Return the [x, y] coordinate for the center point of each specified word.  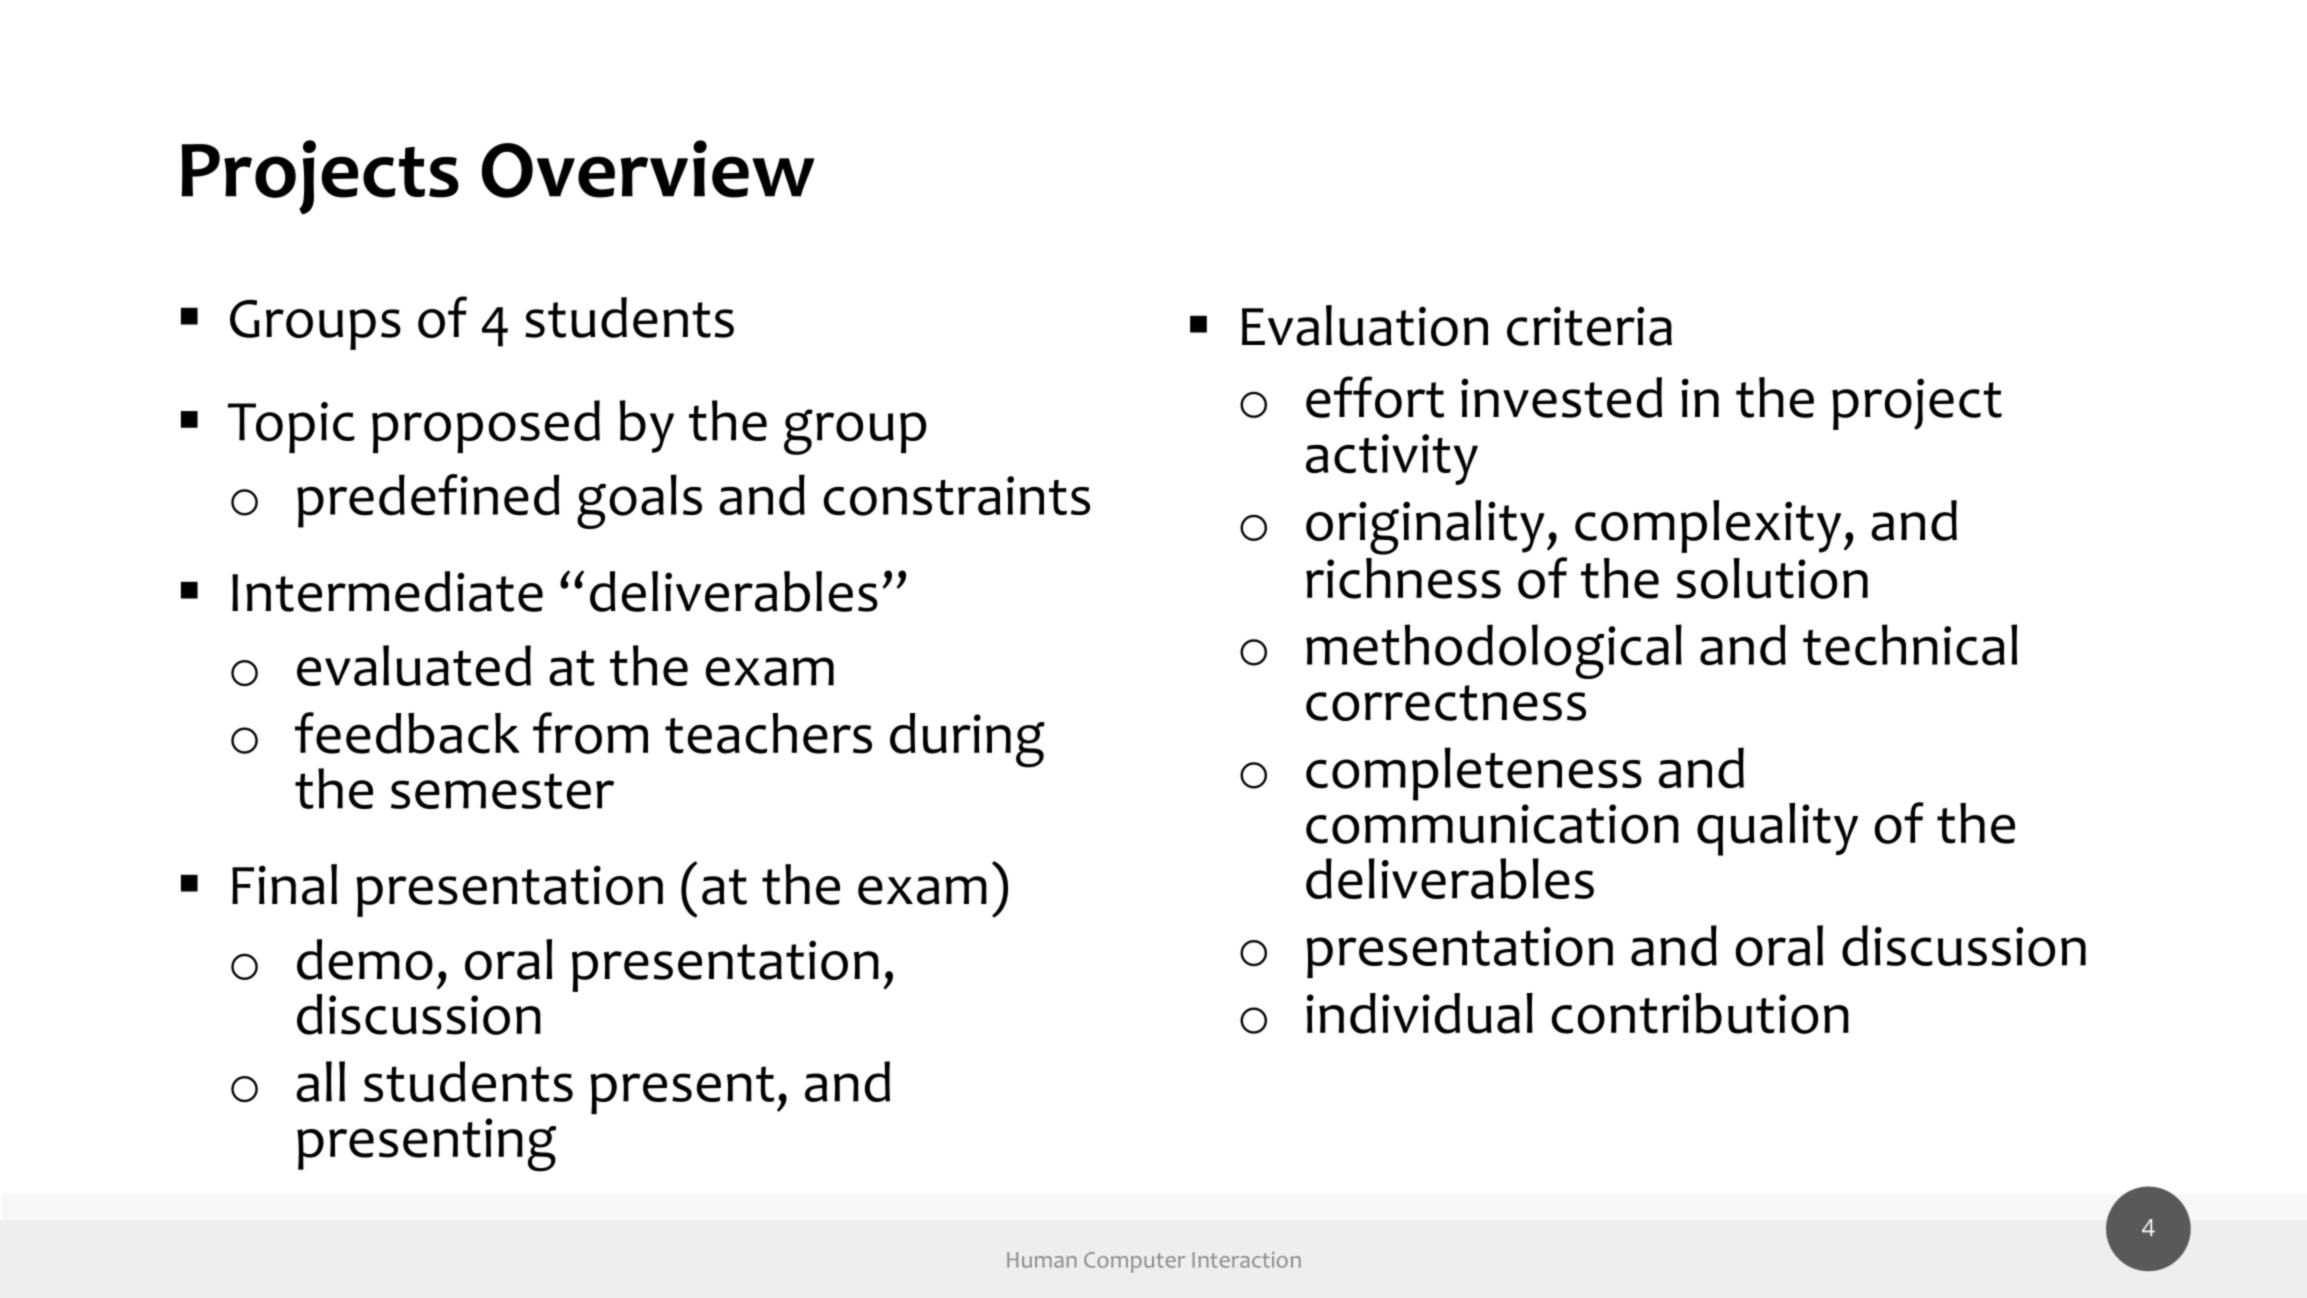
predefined [428, 501]
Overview [648, 169]
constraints [956, 496]
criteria [1589, 326]
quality [1777, 829]
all [320, 1081]
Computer [1134, 1262]
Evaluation [1365, 325]
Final [284, 884]
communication [1492, 824]
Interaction [1246, 1260]
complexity [1708, 526]
